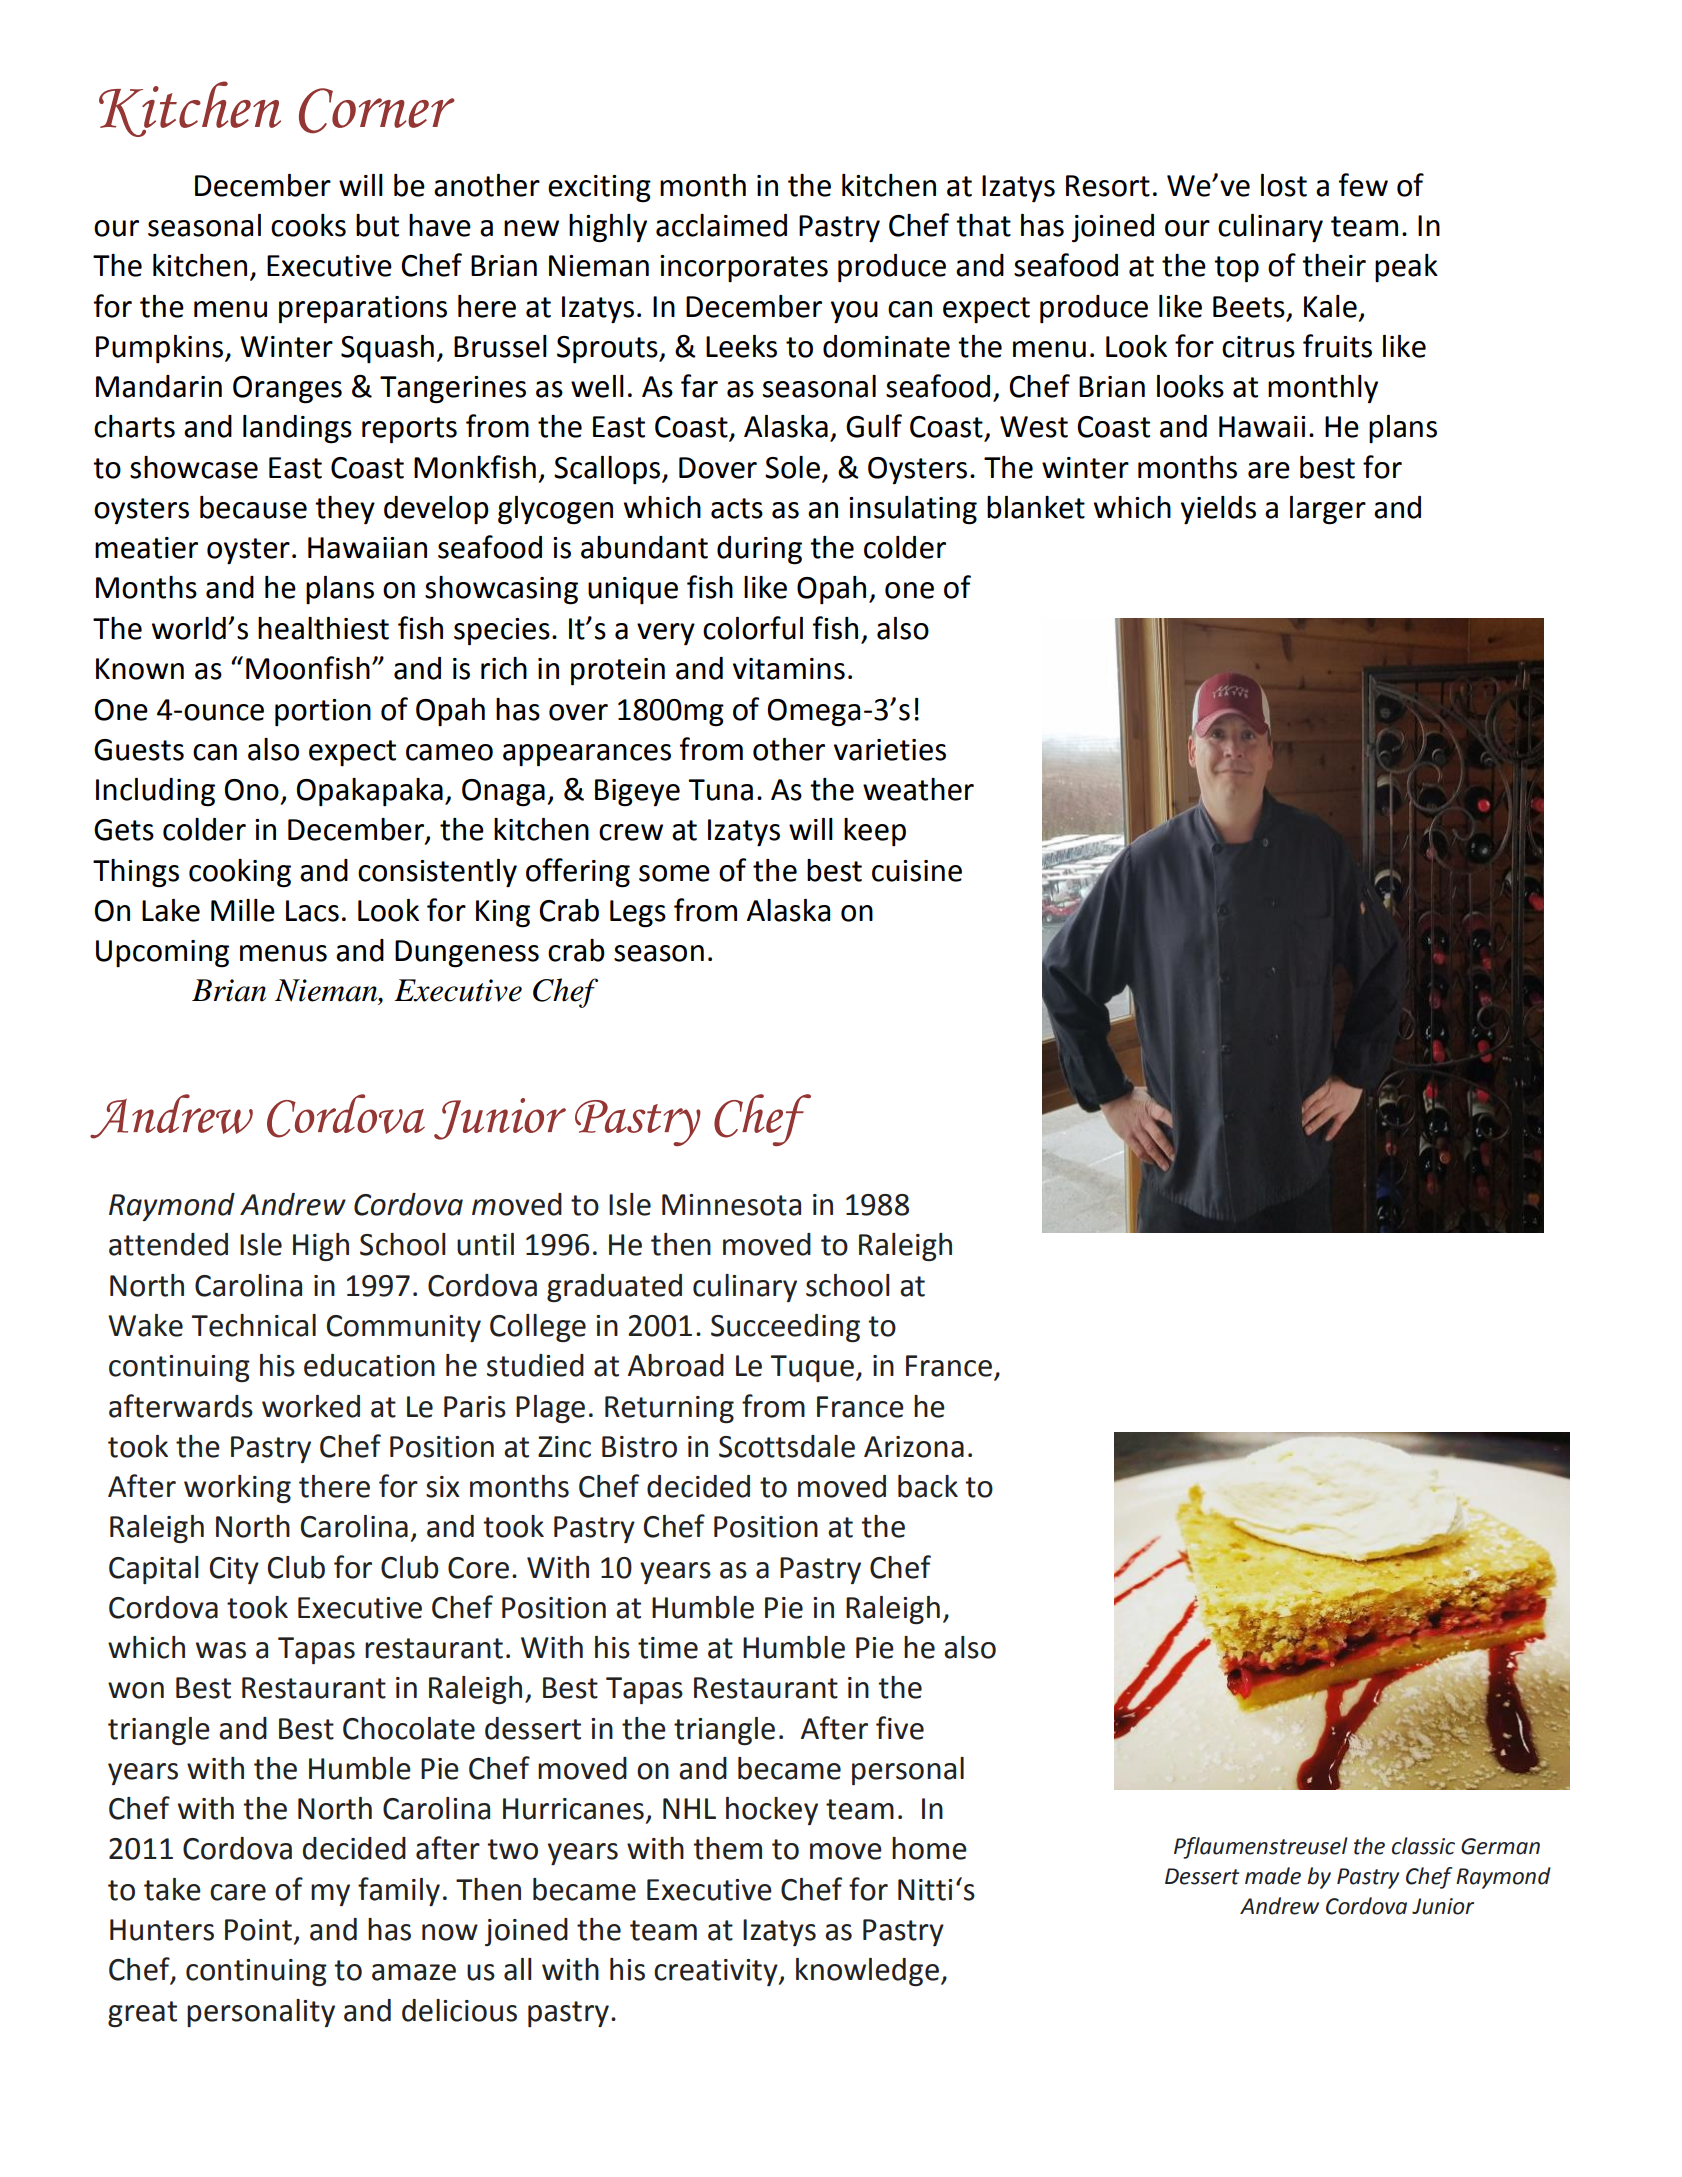 The height and width of the screenshot is (2177, 1682). I want to click on Minnesota, so click(731, 1205).
